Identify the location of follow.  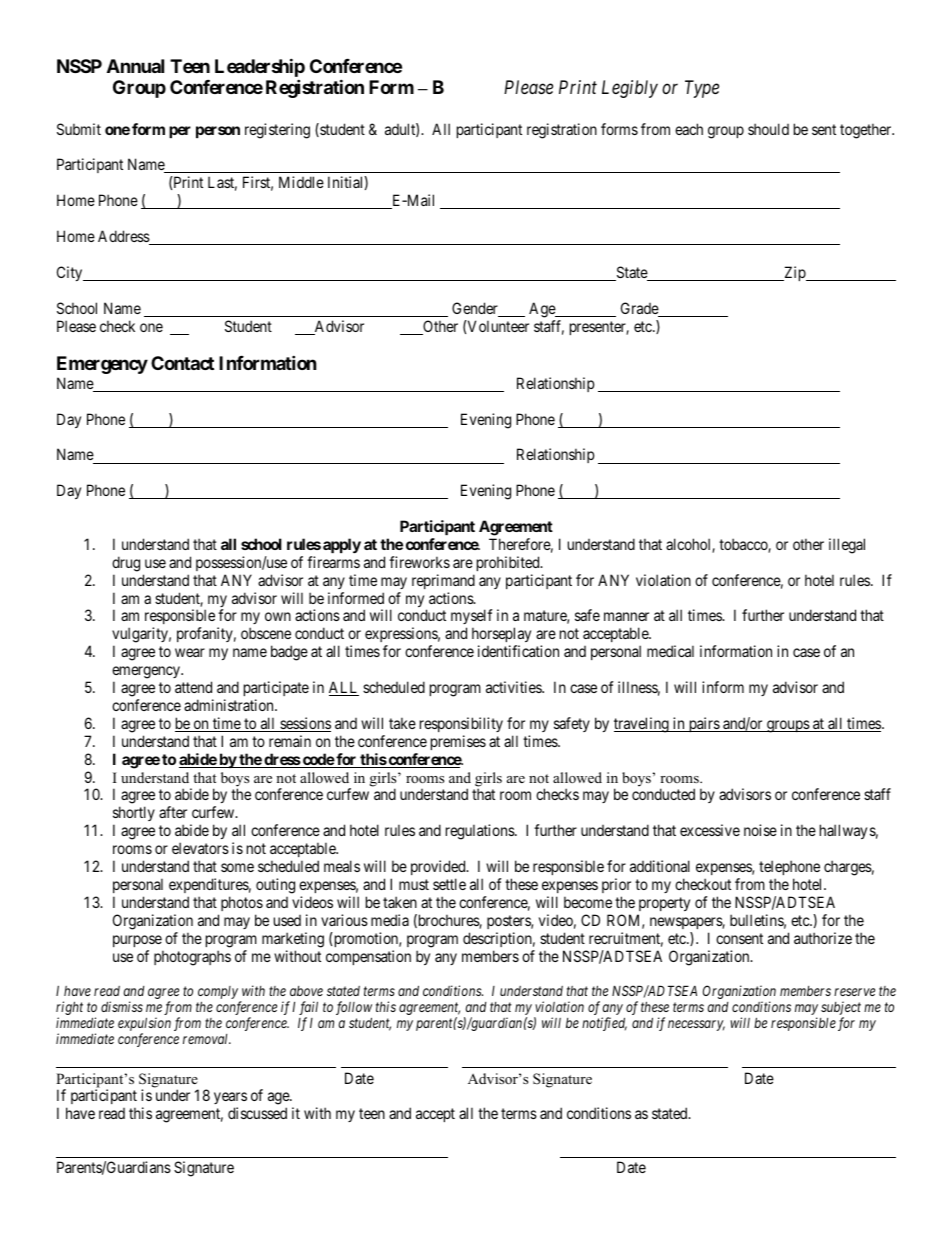
(354, 1009).
